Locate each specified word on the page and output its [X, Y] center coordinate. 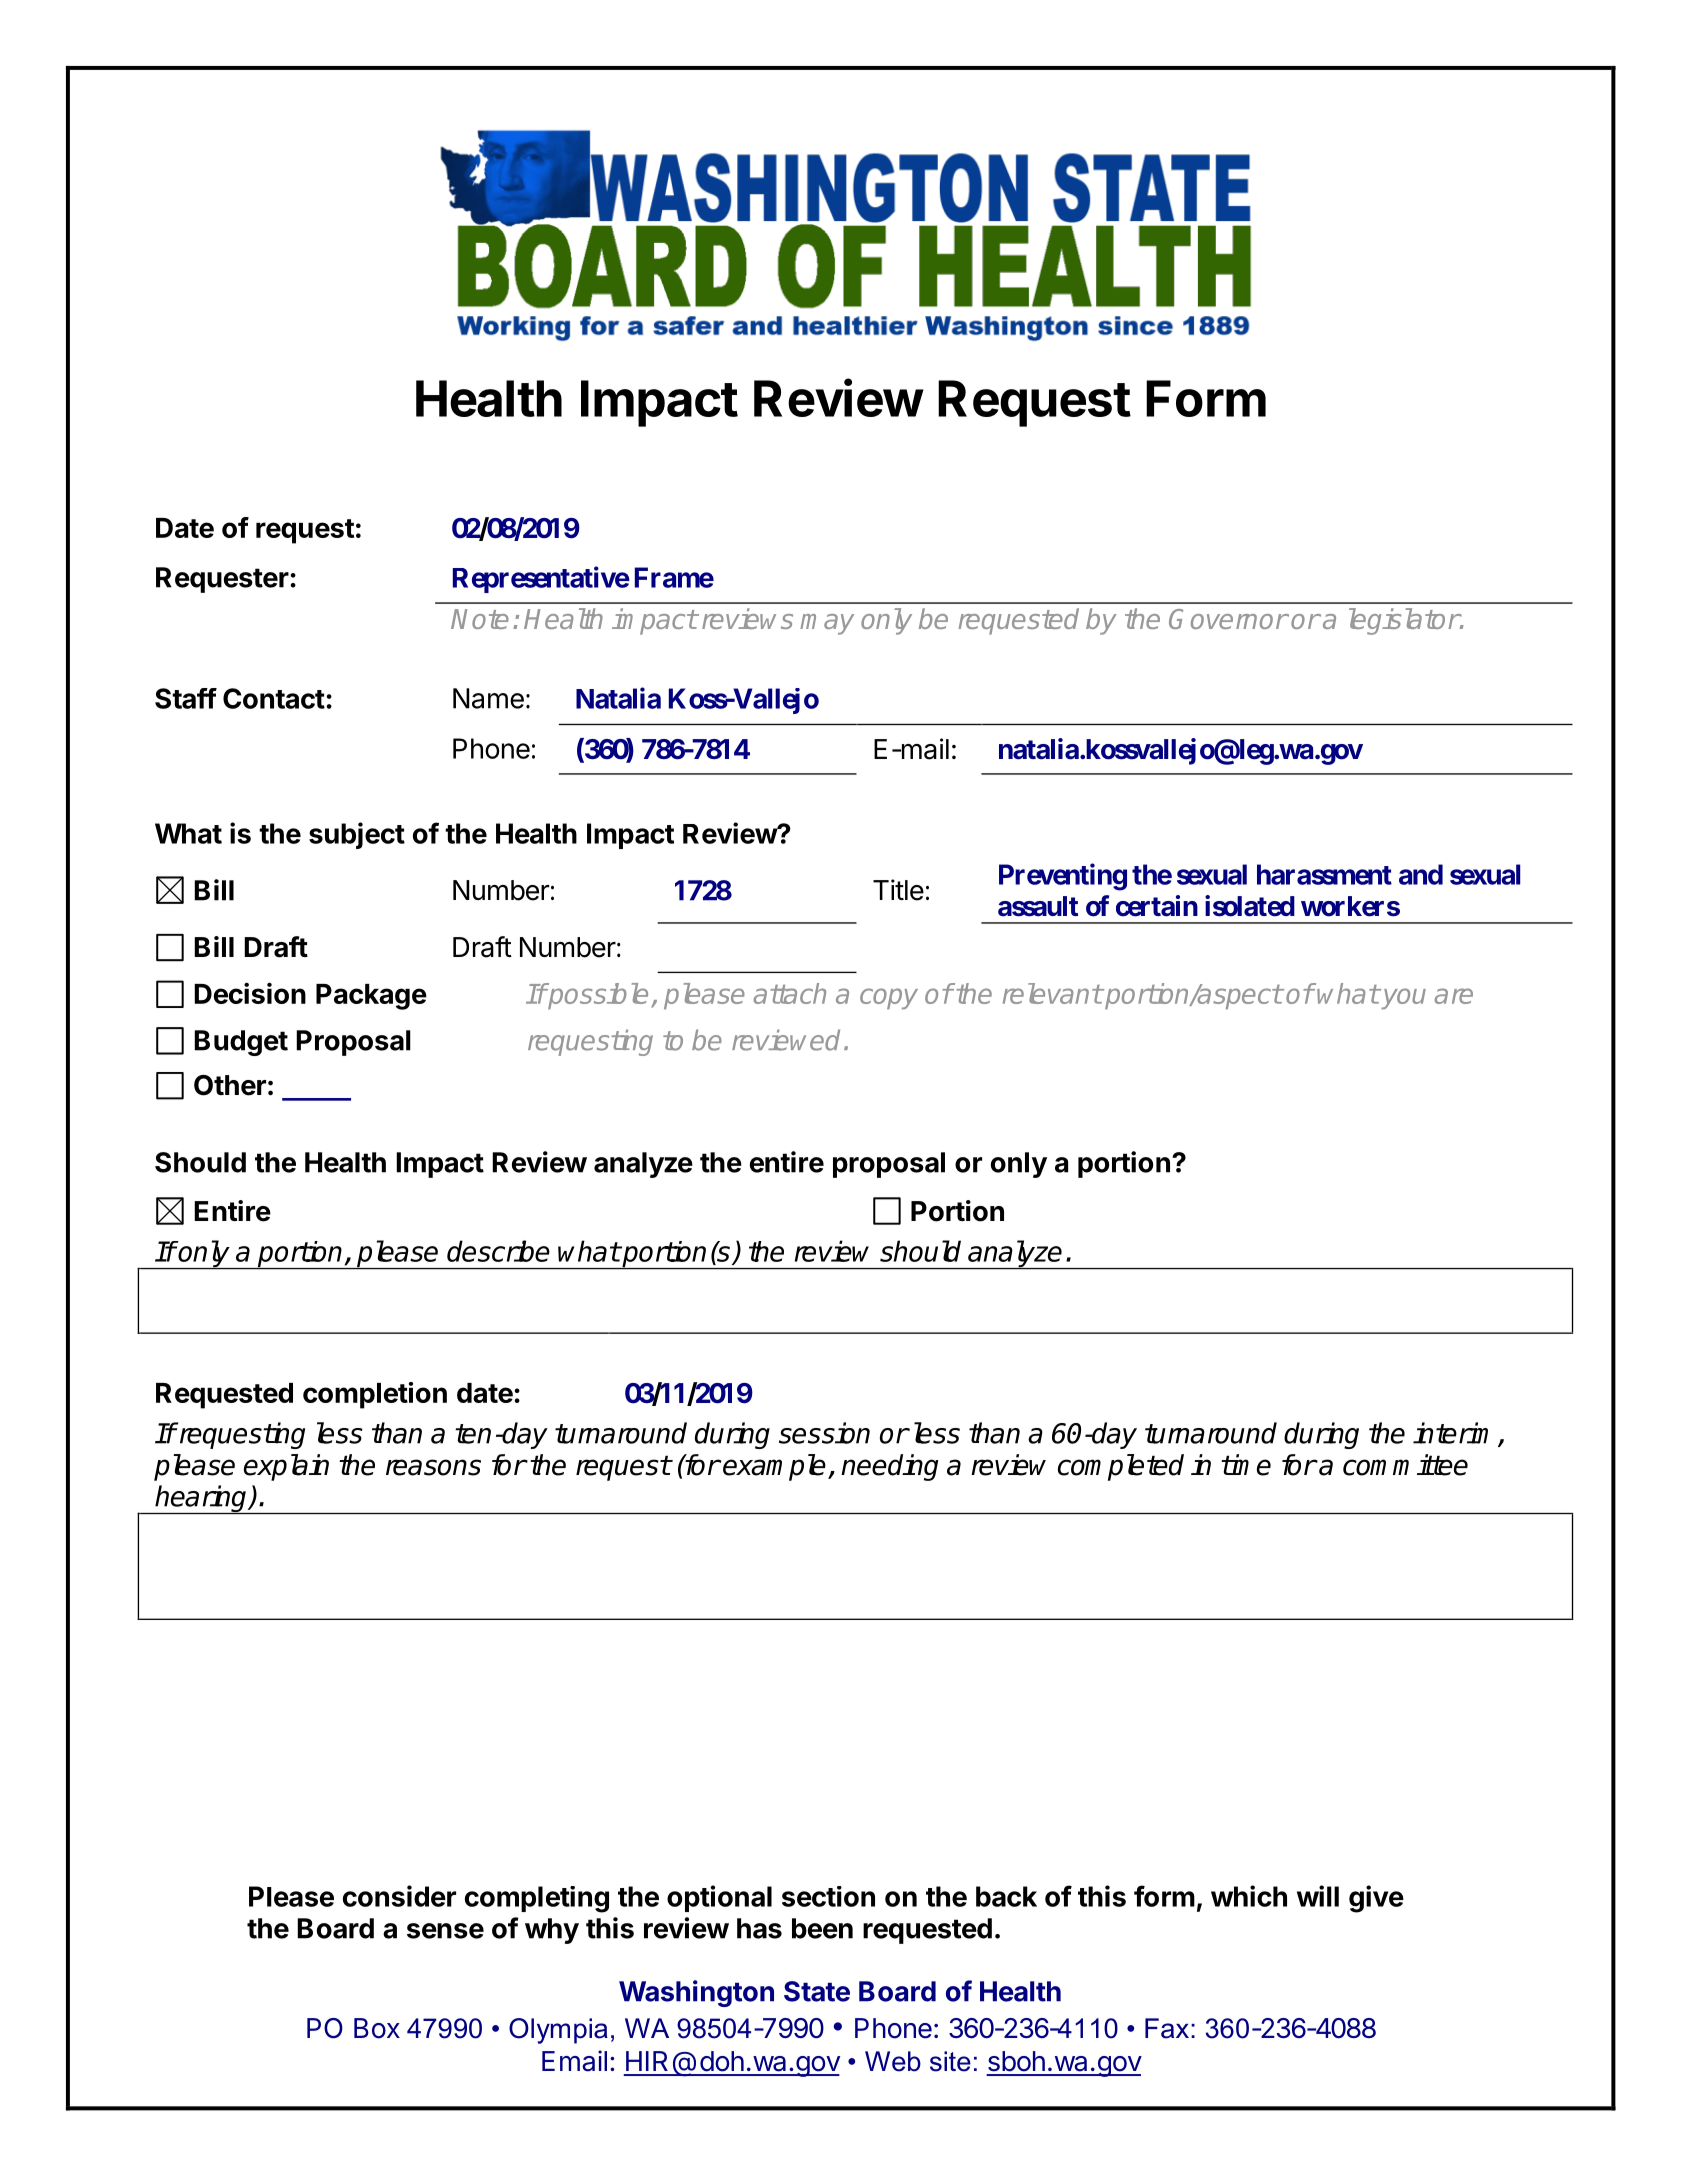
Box [377, 2028]
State [817, 1991]
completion [375, 1395]
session [824, 1433]
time [1246, 1465]
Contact [274, 698]
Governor [1228, 619]
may [827, 624]
